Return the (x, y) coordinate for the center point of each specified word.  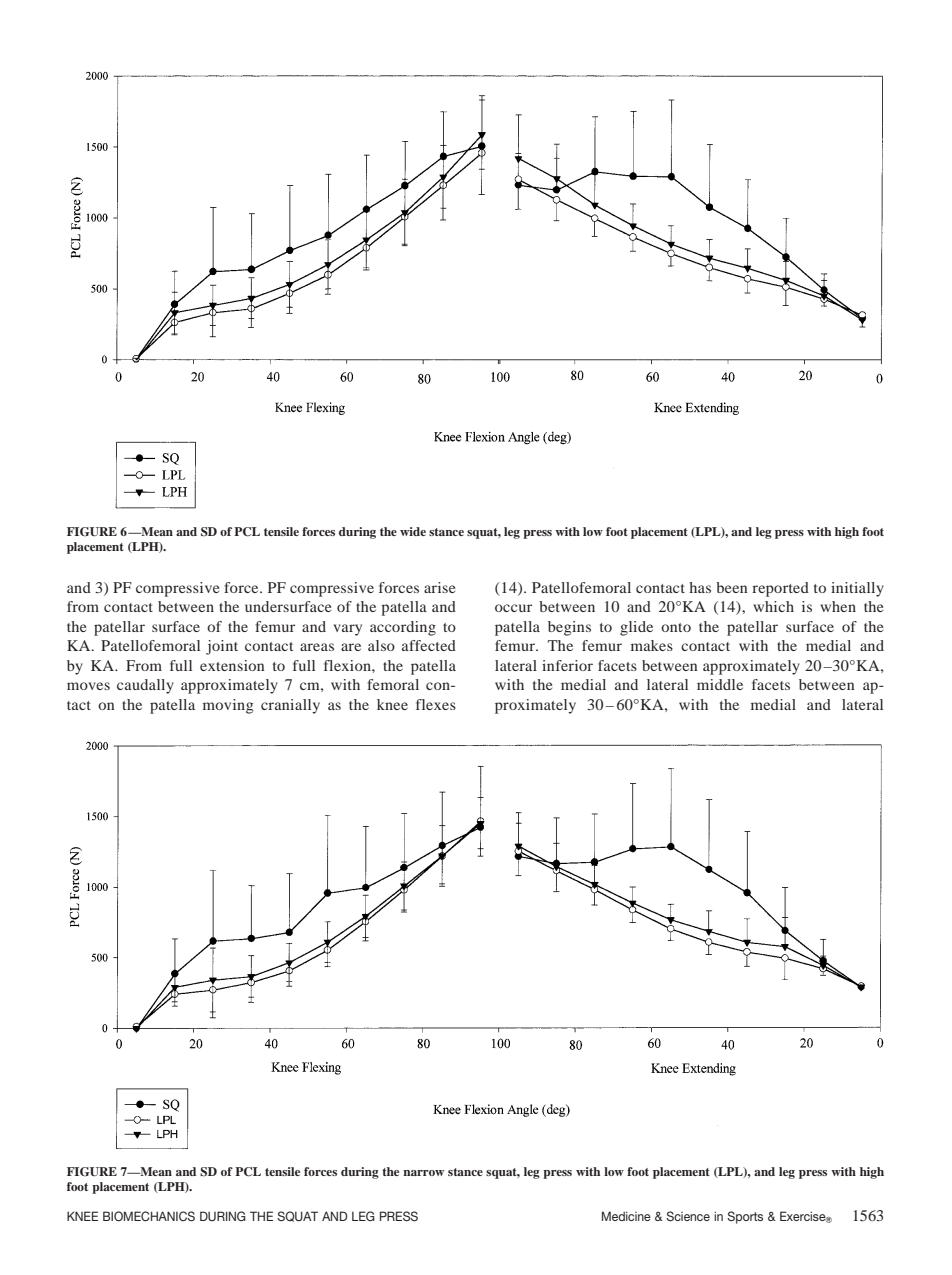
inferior (567, 665)
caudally (145, 686)
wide (413, 531)
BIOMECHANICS (149, 1216)
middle (720, 684)
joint (222, 647)
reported (780, 589)
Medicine (626, 1216)
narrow (423, 1173)
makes (652, 645)
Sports (745, 1217)
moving (228, 706)
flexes (436, 704)
